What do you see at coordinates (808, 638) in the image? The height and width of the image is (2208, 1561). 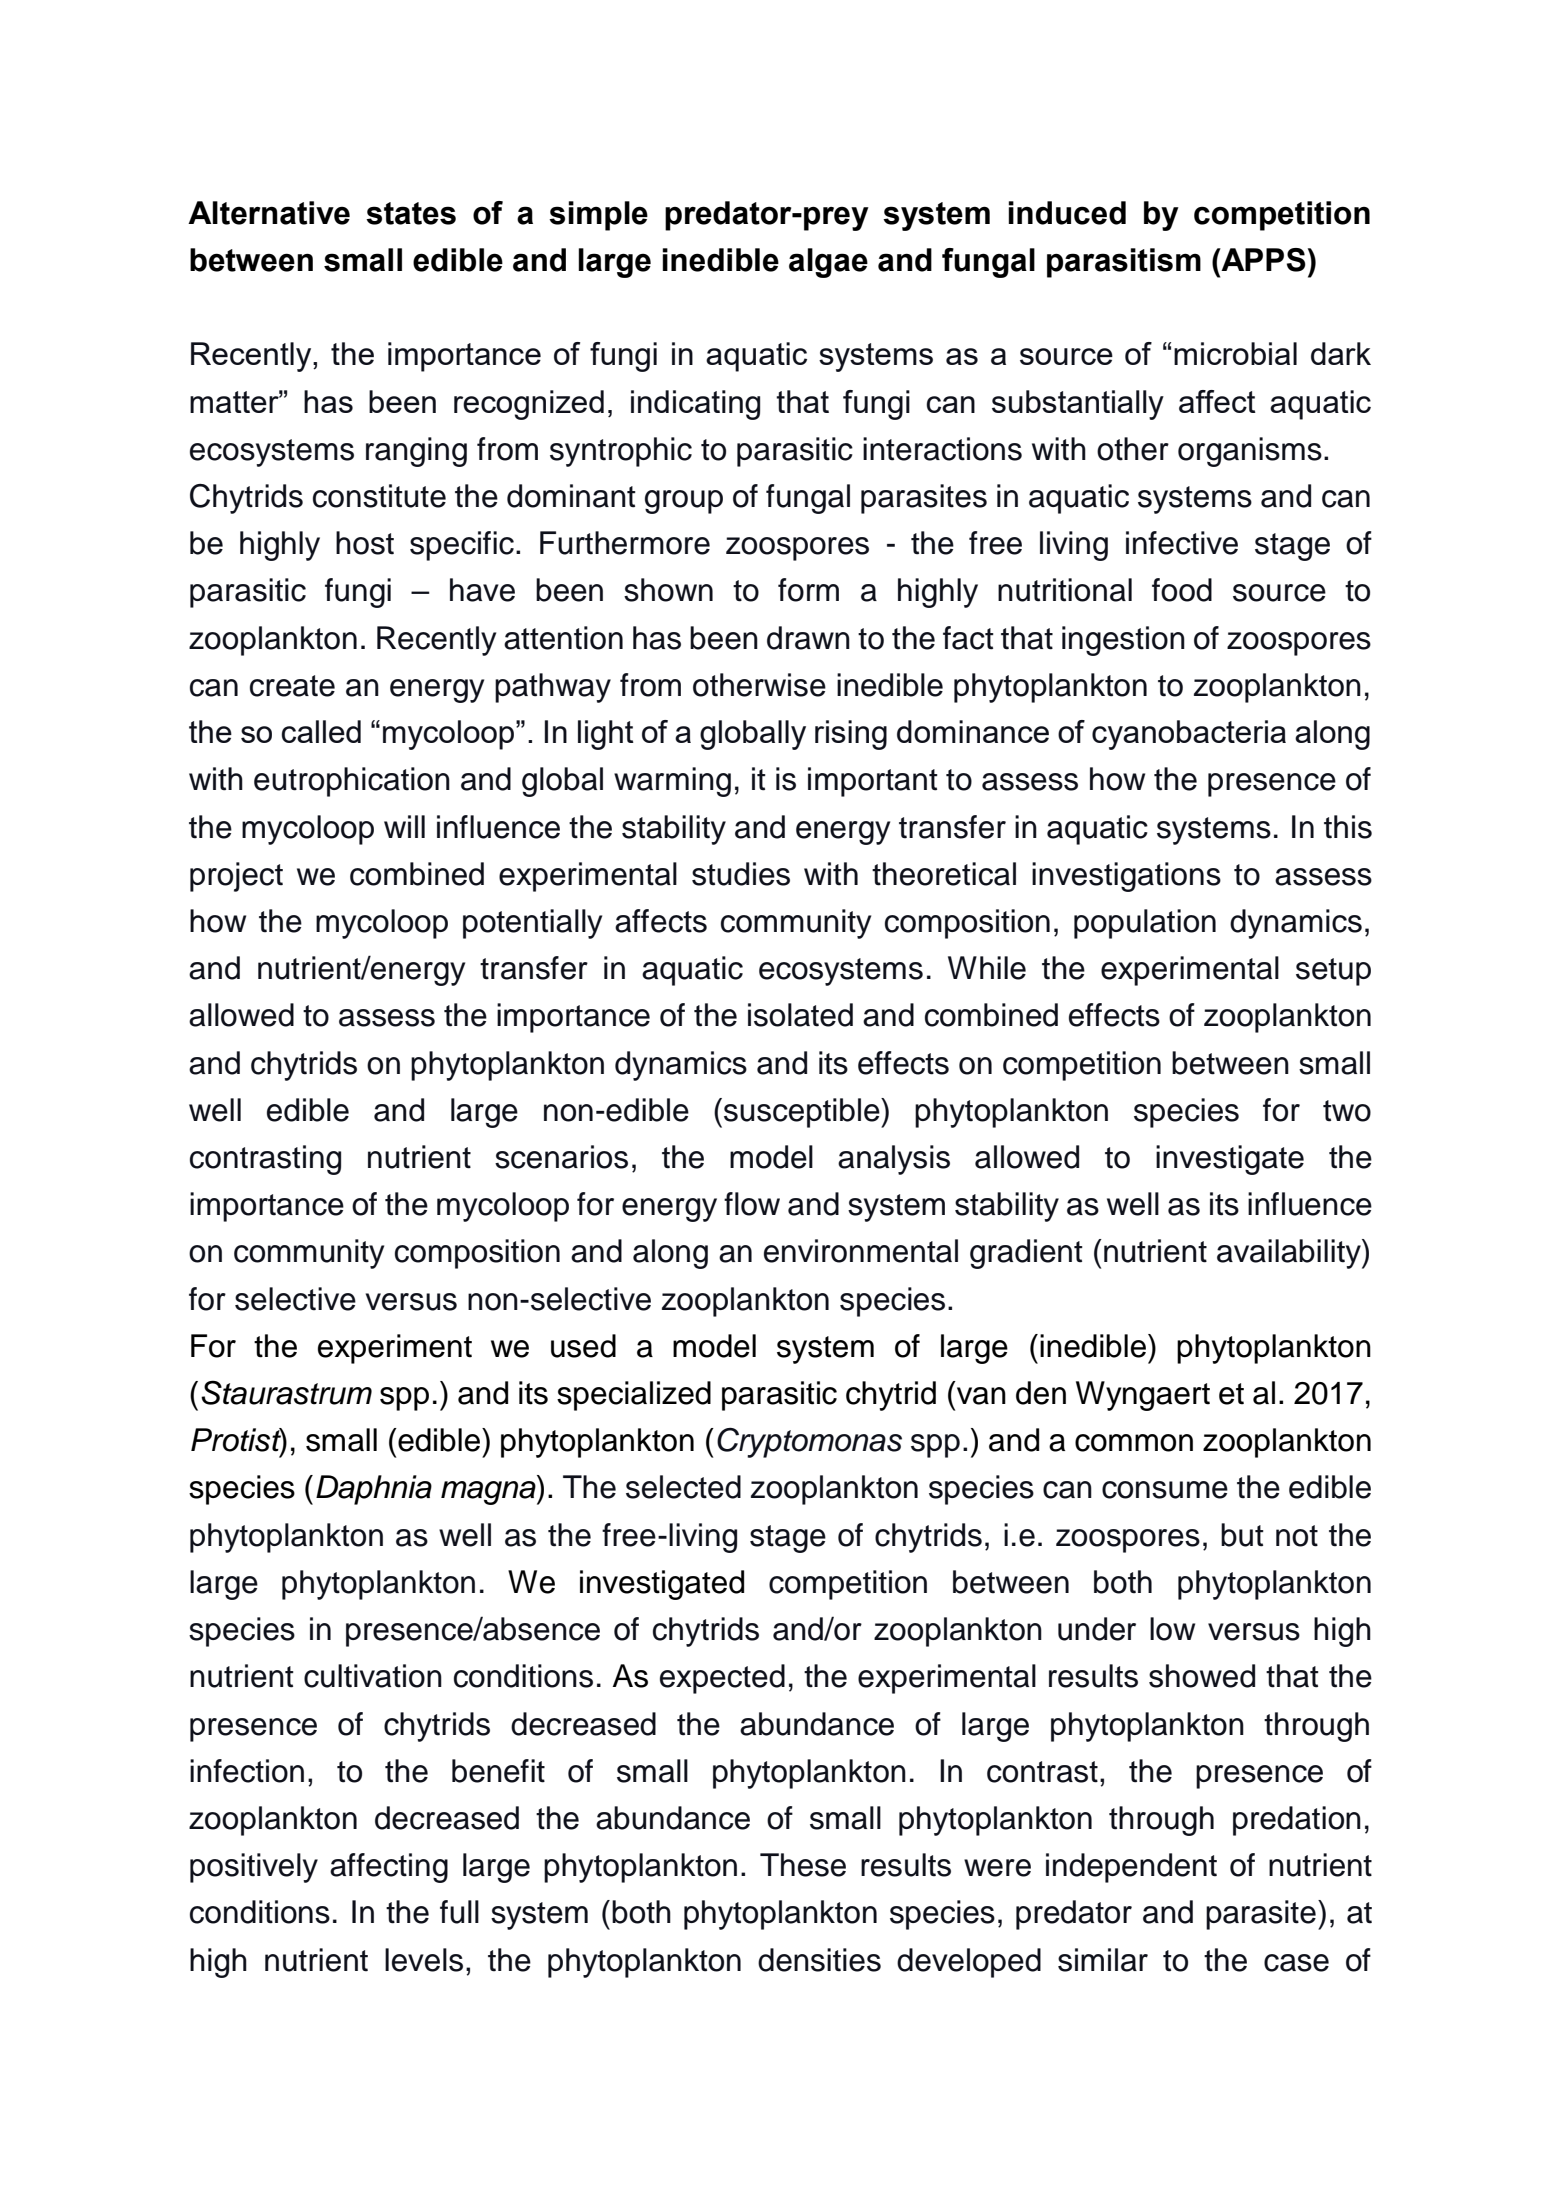 I see `drawn` at bounding box center [808, 638].
